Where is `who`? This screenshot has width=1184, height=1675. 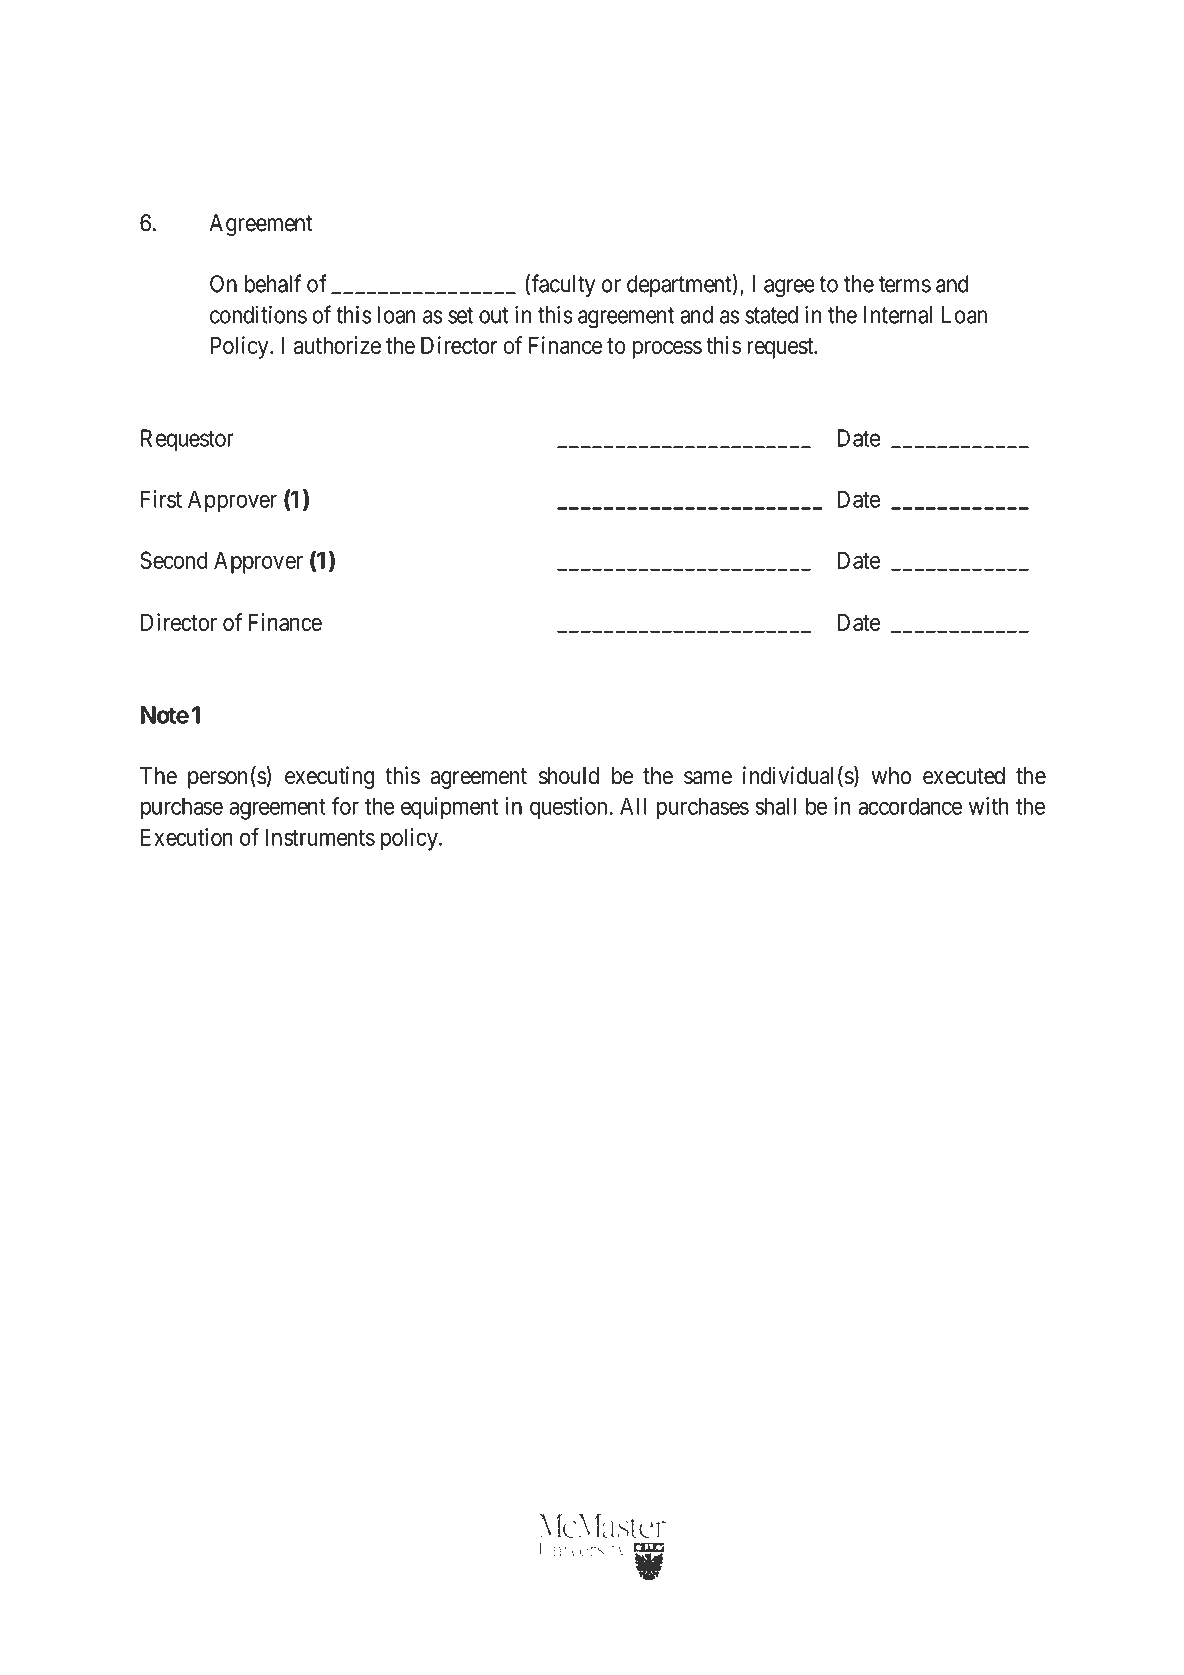
who is located at coordinates (891, 776).
